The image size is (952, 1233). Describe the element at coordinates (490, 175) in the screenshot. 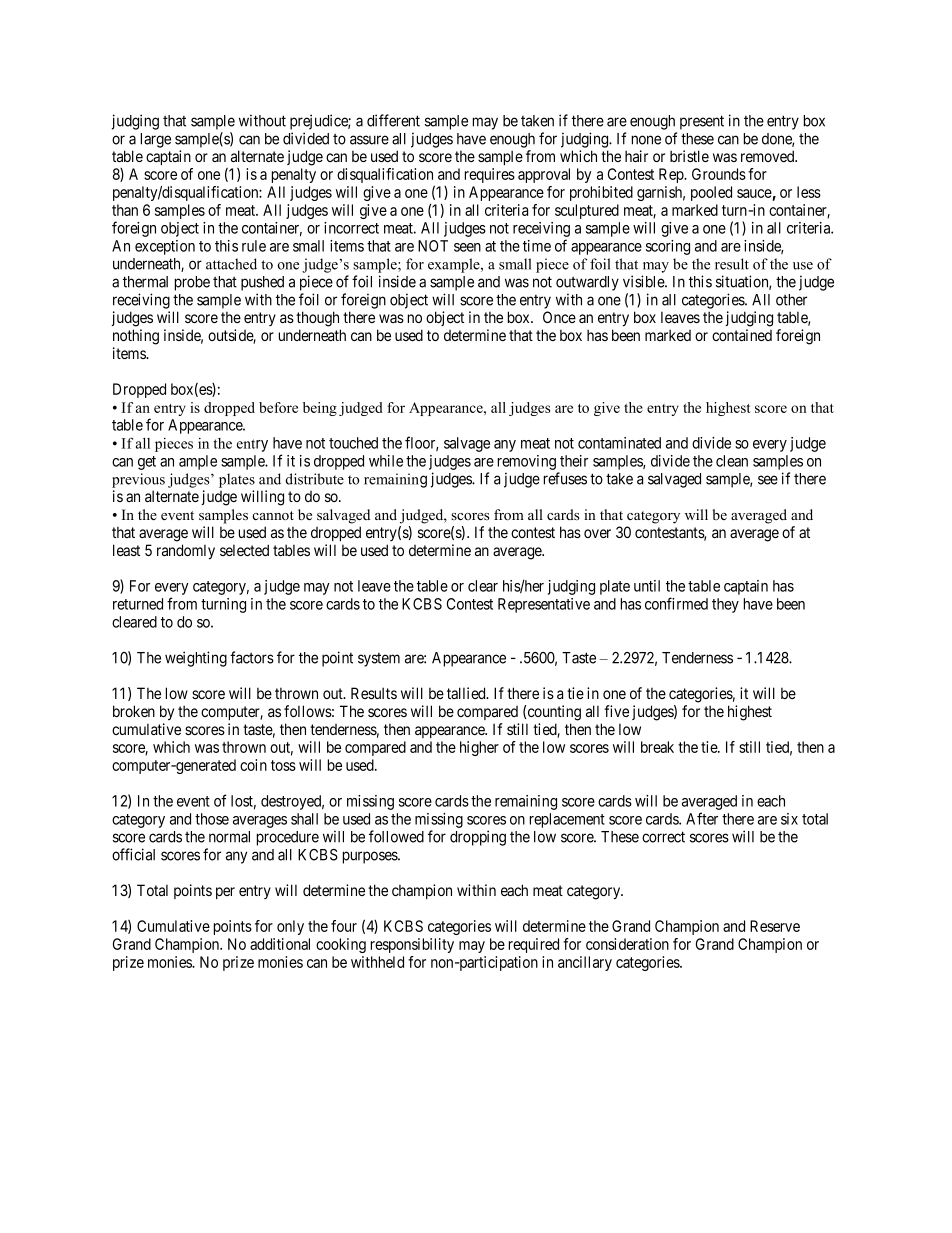

I see `requires` at that location.
